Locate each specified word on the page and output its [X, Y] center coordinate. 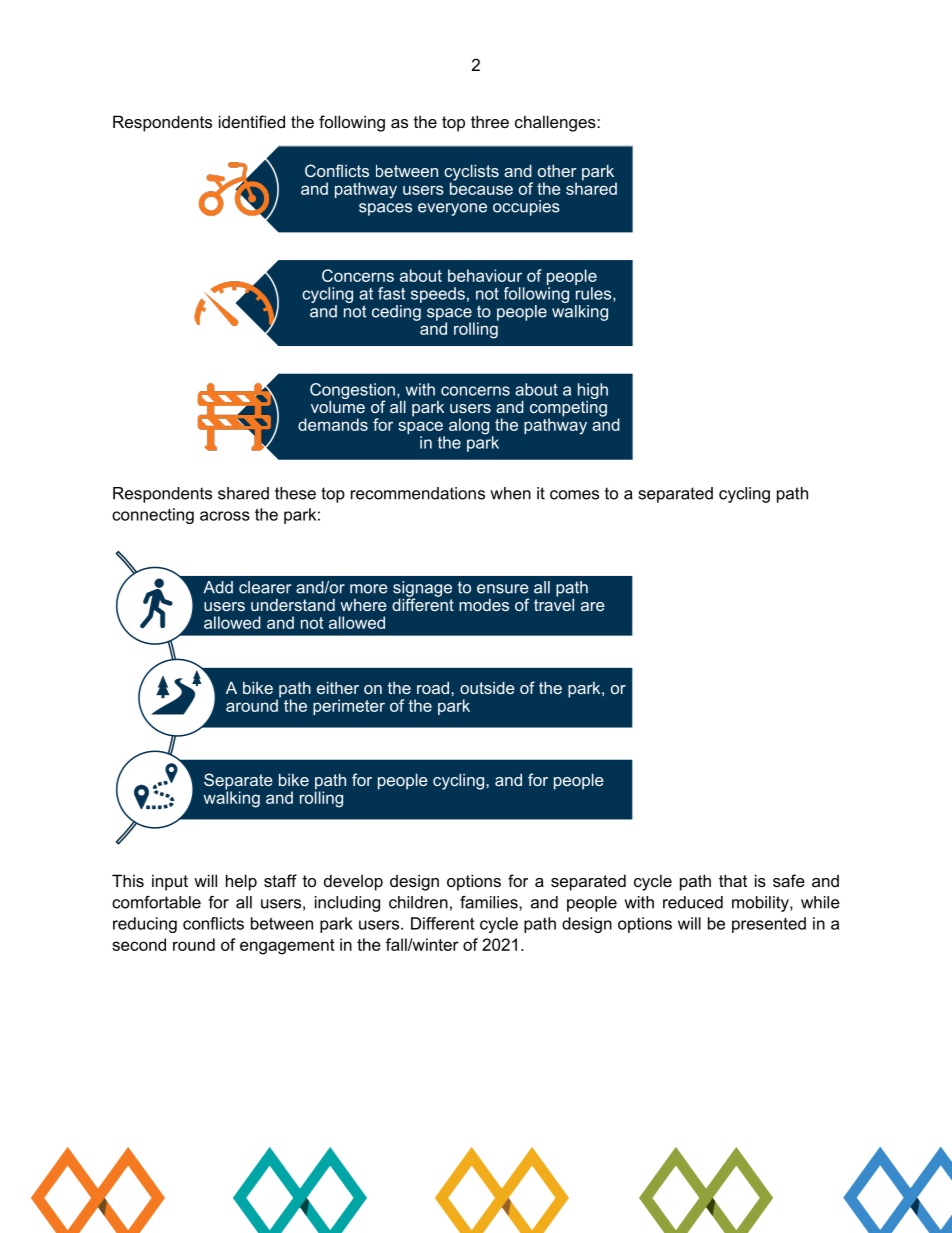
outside [487, 687]
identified [252, 121]
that [733, 880]
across [225, 516]
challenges [556, 123]
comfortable [156, 902]
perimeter [349, 707]
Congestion [352, 392]
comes [574, 495]
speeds [438, 295]
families [490, 902]
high [593, 391]
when [510, 493]
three [490, 121]
